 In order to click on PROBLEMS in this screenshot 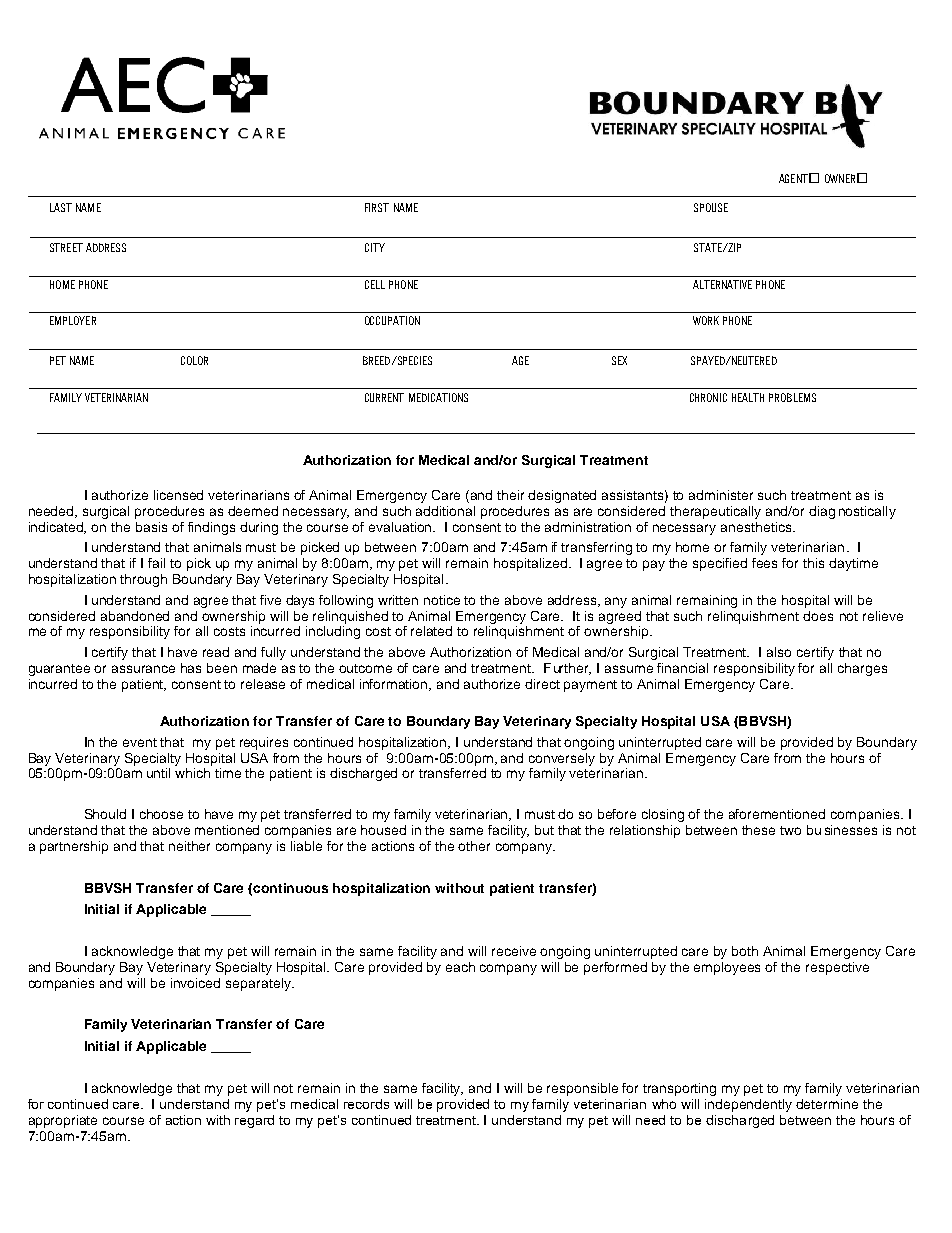, I will do `click(792, 397)`.
